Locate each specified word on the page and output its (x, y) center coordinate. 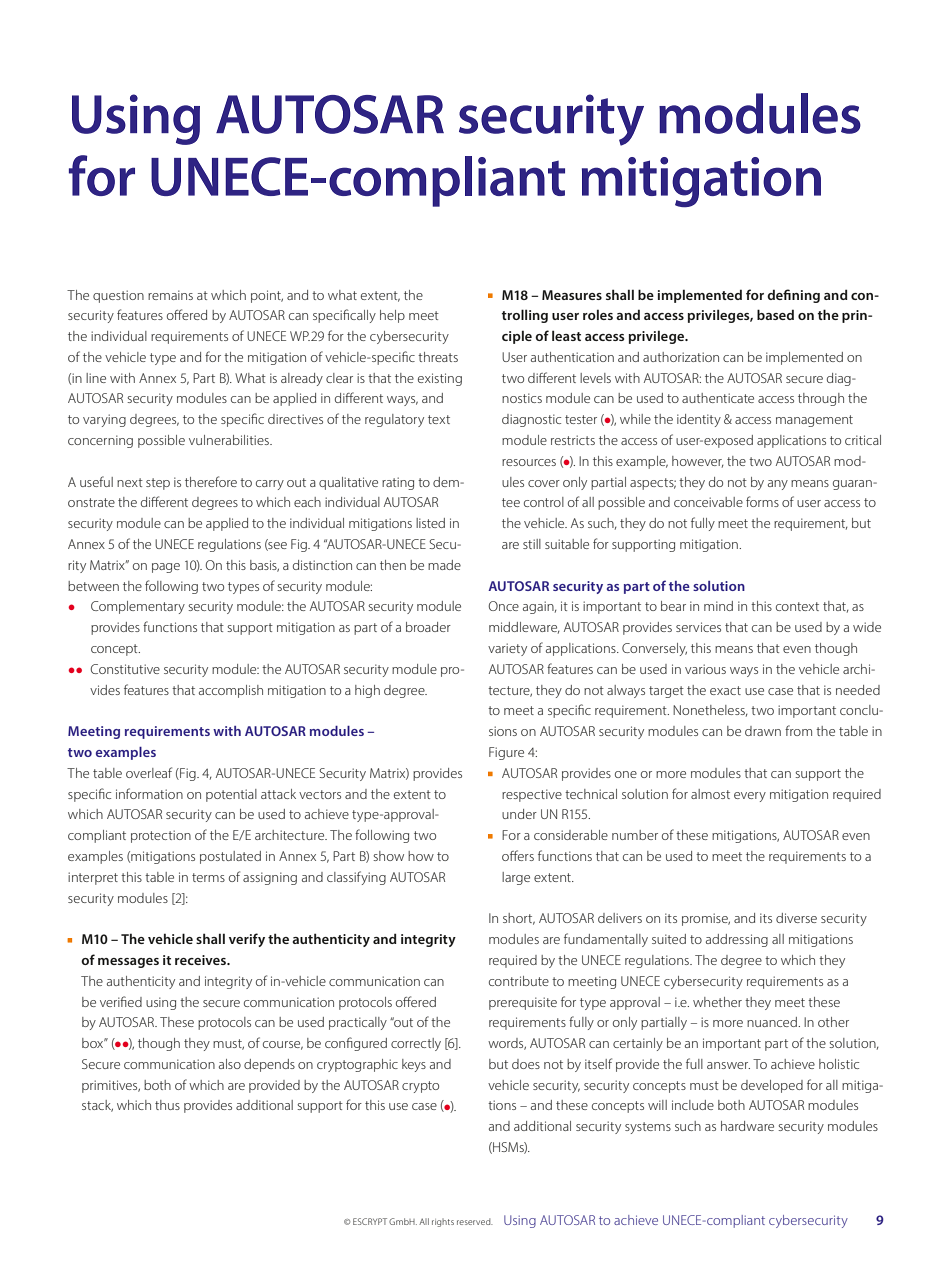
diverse (796, 918)
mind (718, 606)
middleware (524, 628)
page (166, 568)
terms (208, 877)
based (775, 314)
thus (167, 1105)
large (516, 878)
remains (170, 295)
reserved (475, 1221)
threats (438, 357)
